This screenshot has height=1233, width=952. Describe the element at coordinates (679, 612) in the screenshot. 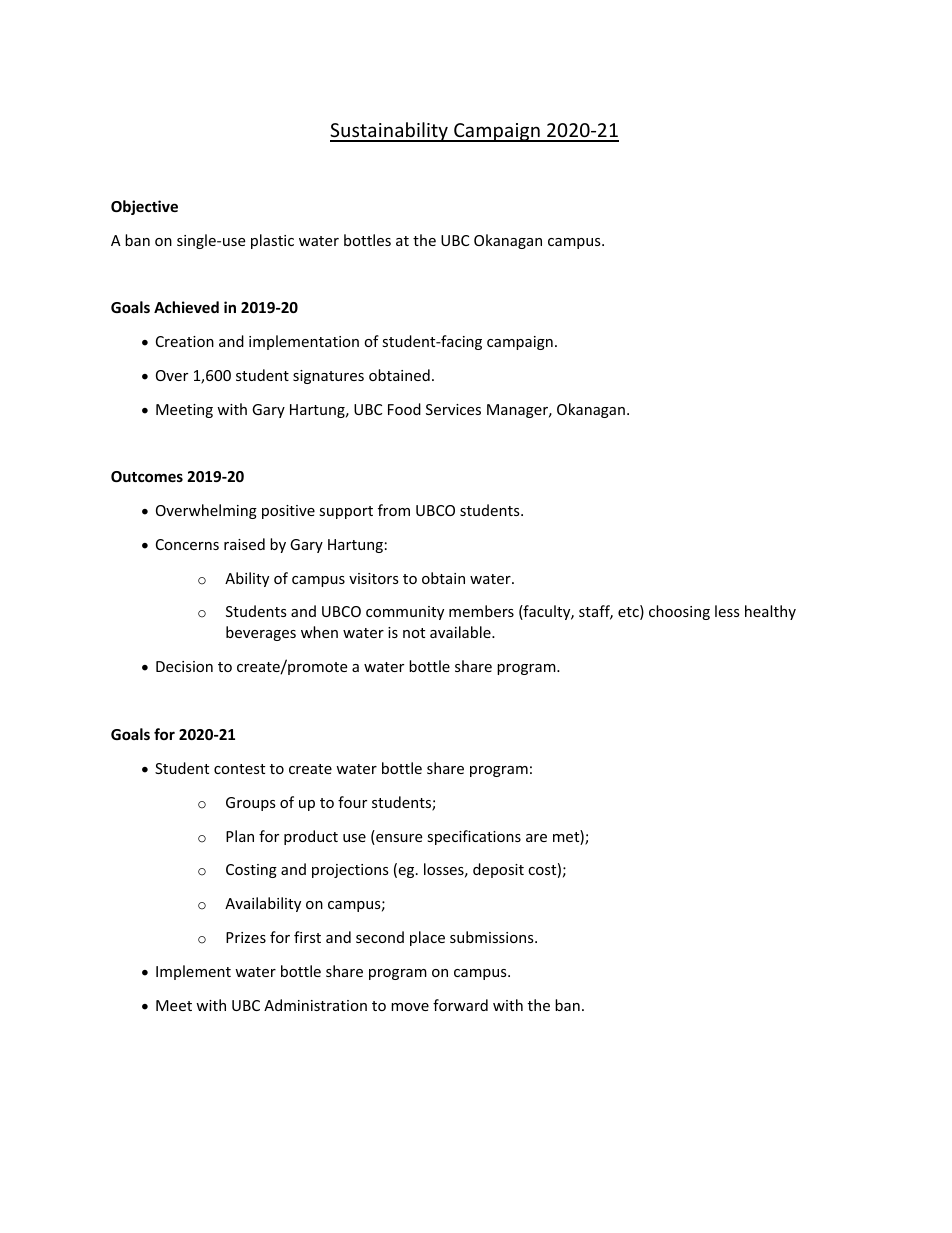

I see `choosing` at that location.
